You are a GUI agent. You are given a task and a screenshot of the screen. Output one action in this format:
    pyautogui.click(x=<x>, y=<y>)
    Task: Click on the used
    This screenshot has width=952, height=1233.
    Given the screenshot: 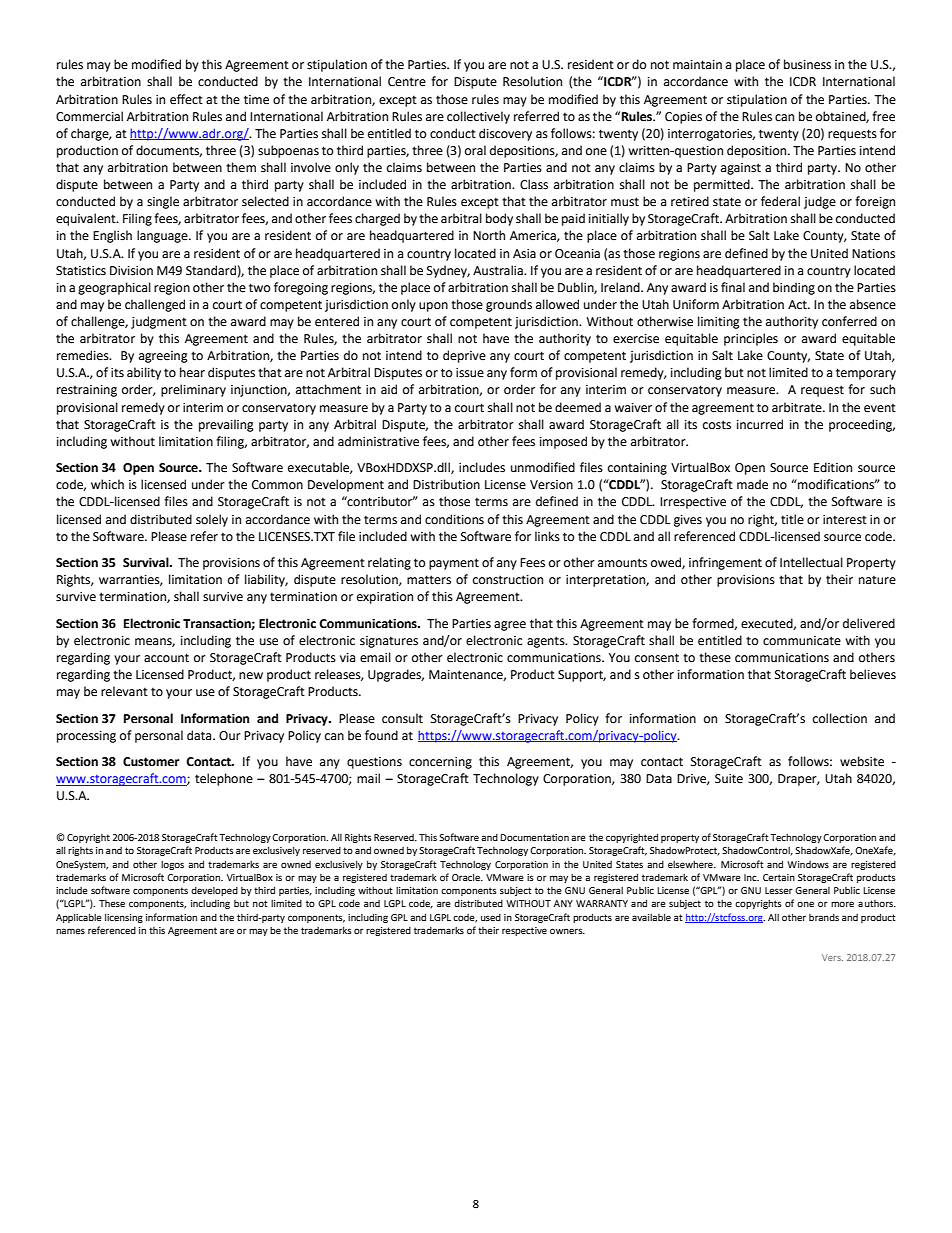 What is the action you would take?
    pyautogui.click(x=491, y=917)
